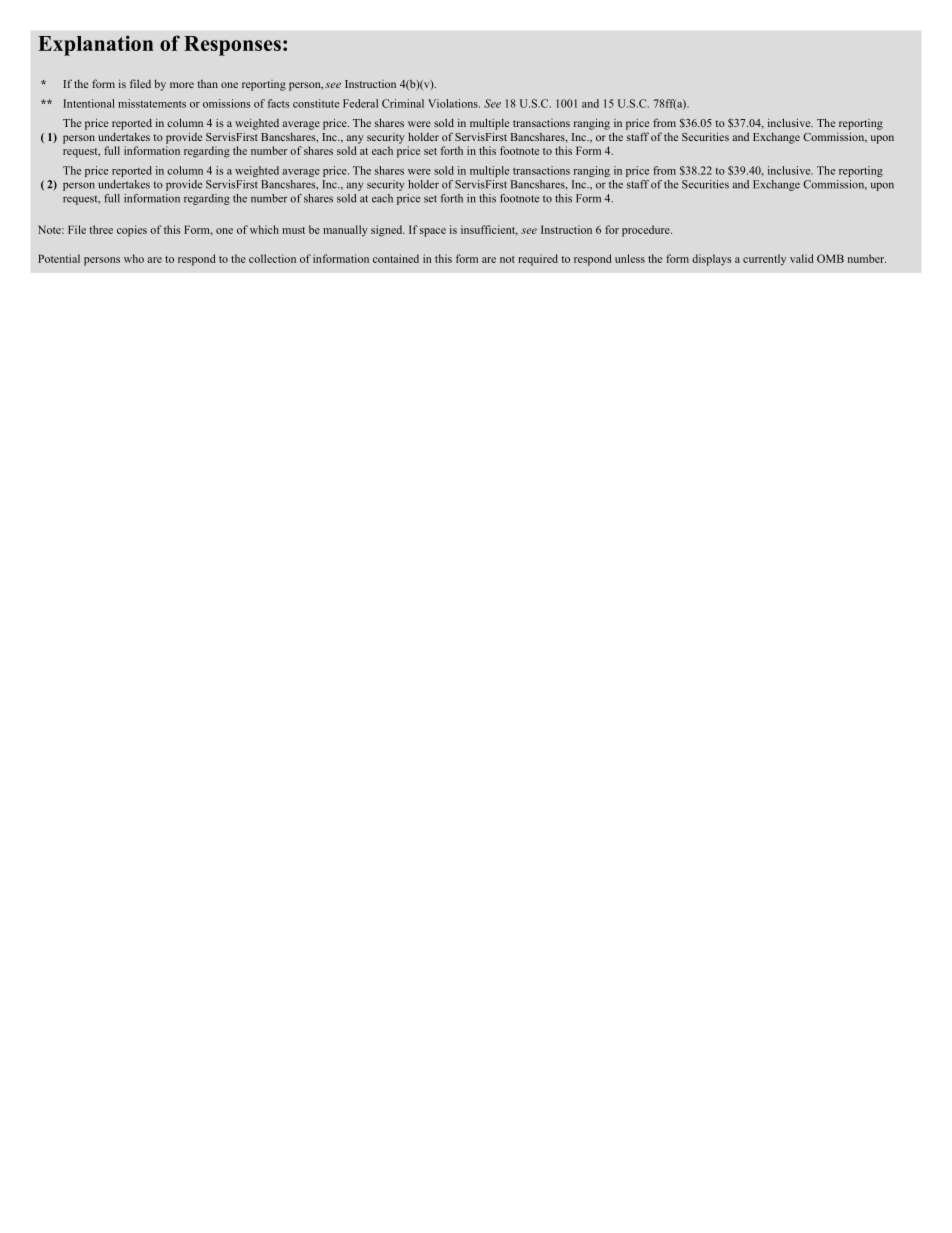  What do you see at coordinates (134, 258) in the page?
I see `who` at bounding box center [134, 258].
